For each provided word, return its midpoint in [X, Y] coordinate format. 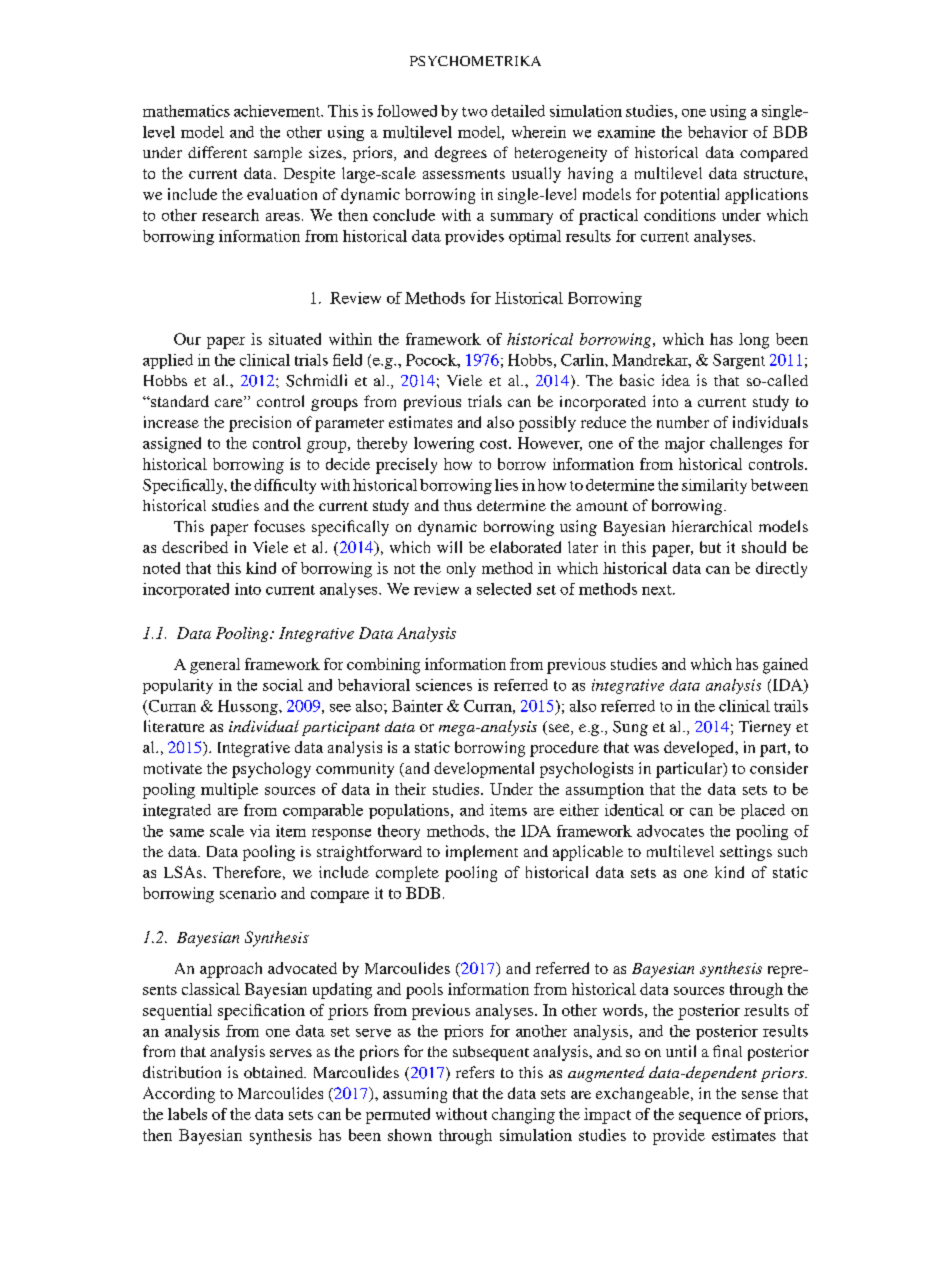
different [217, 152]
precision [260, 424]
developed [700, 749]
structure [775, 174]
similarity [714, 486]
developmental [484, 770]
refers [475, 1072]
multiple [229, 791]
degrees [461, 154]
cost [495, 444]
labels [187, 1114]
